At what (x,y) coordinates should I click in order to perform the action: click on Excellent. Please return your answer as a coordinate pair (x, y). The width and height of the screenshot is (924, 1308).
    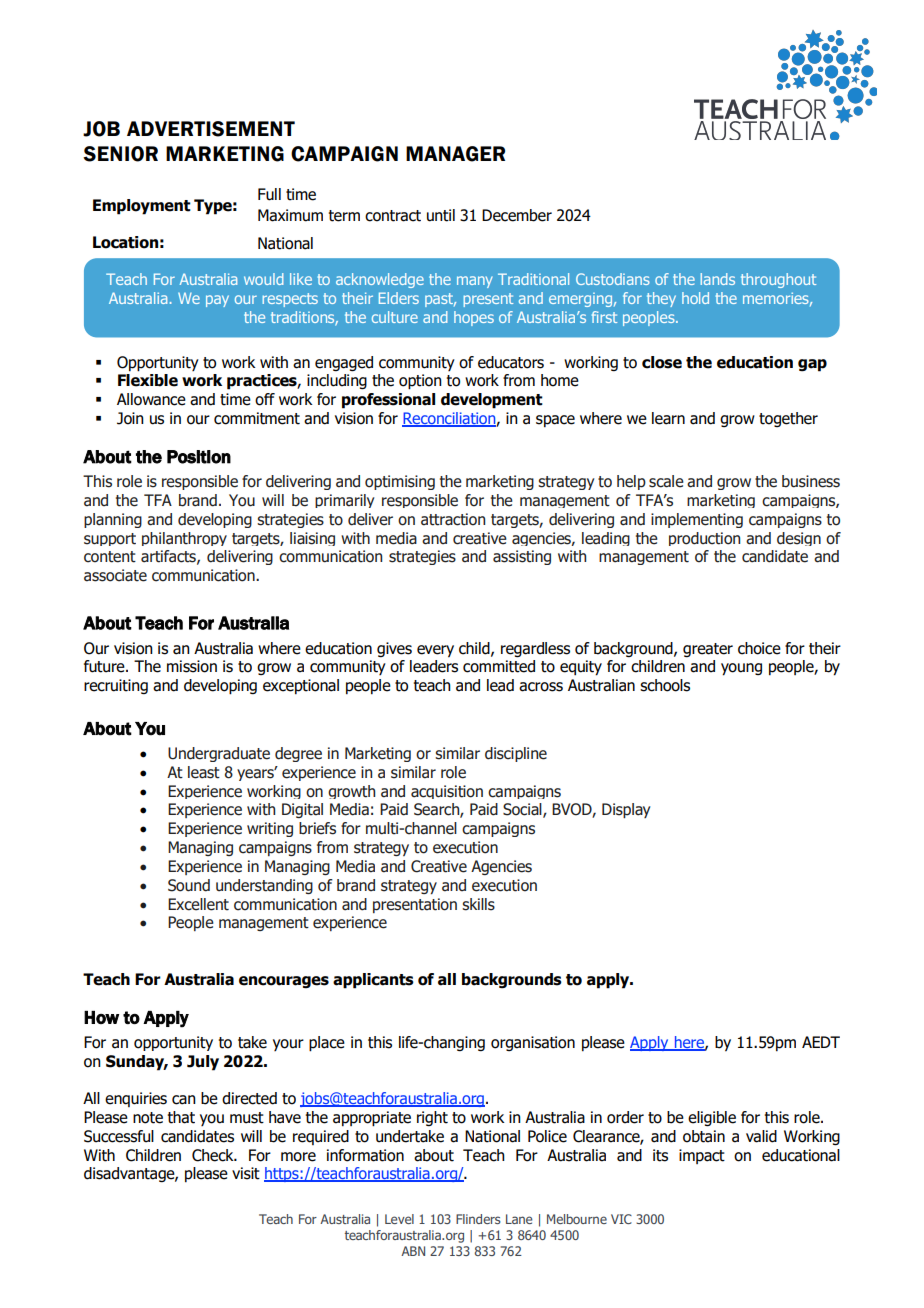
    Looking at the image, I should click on (198, 904).
